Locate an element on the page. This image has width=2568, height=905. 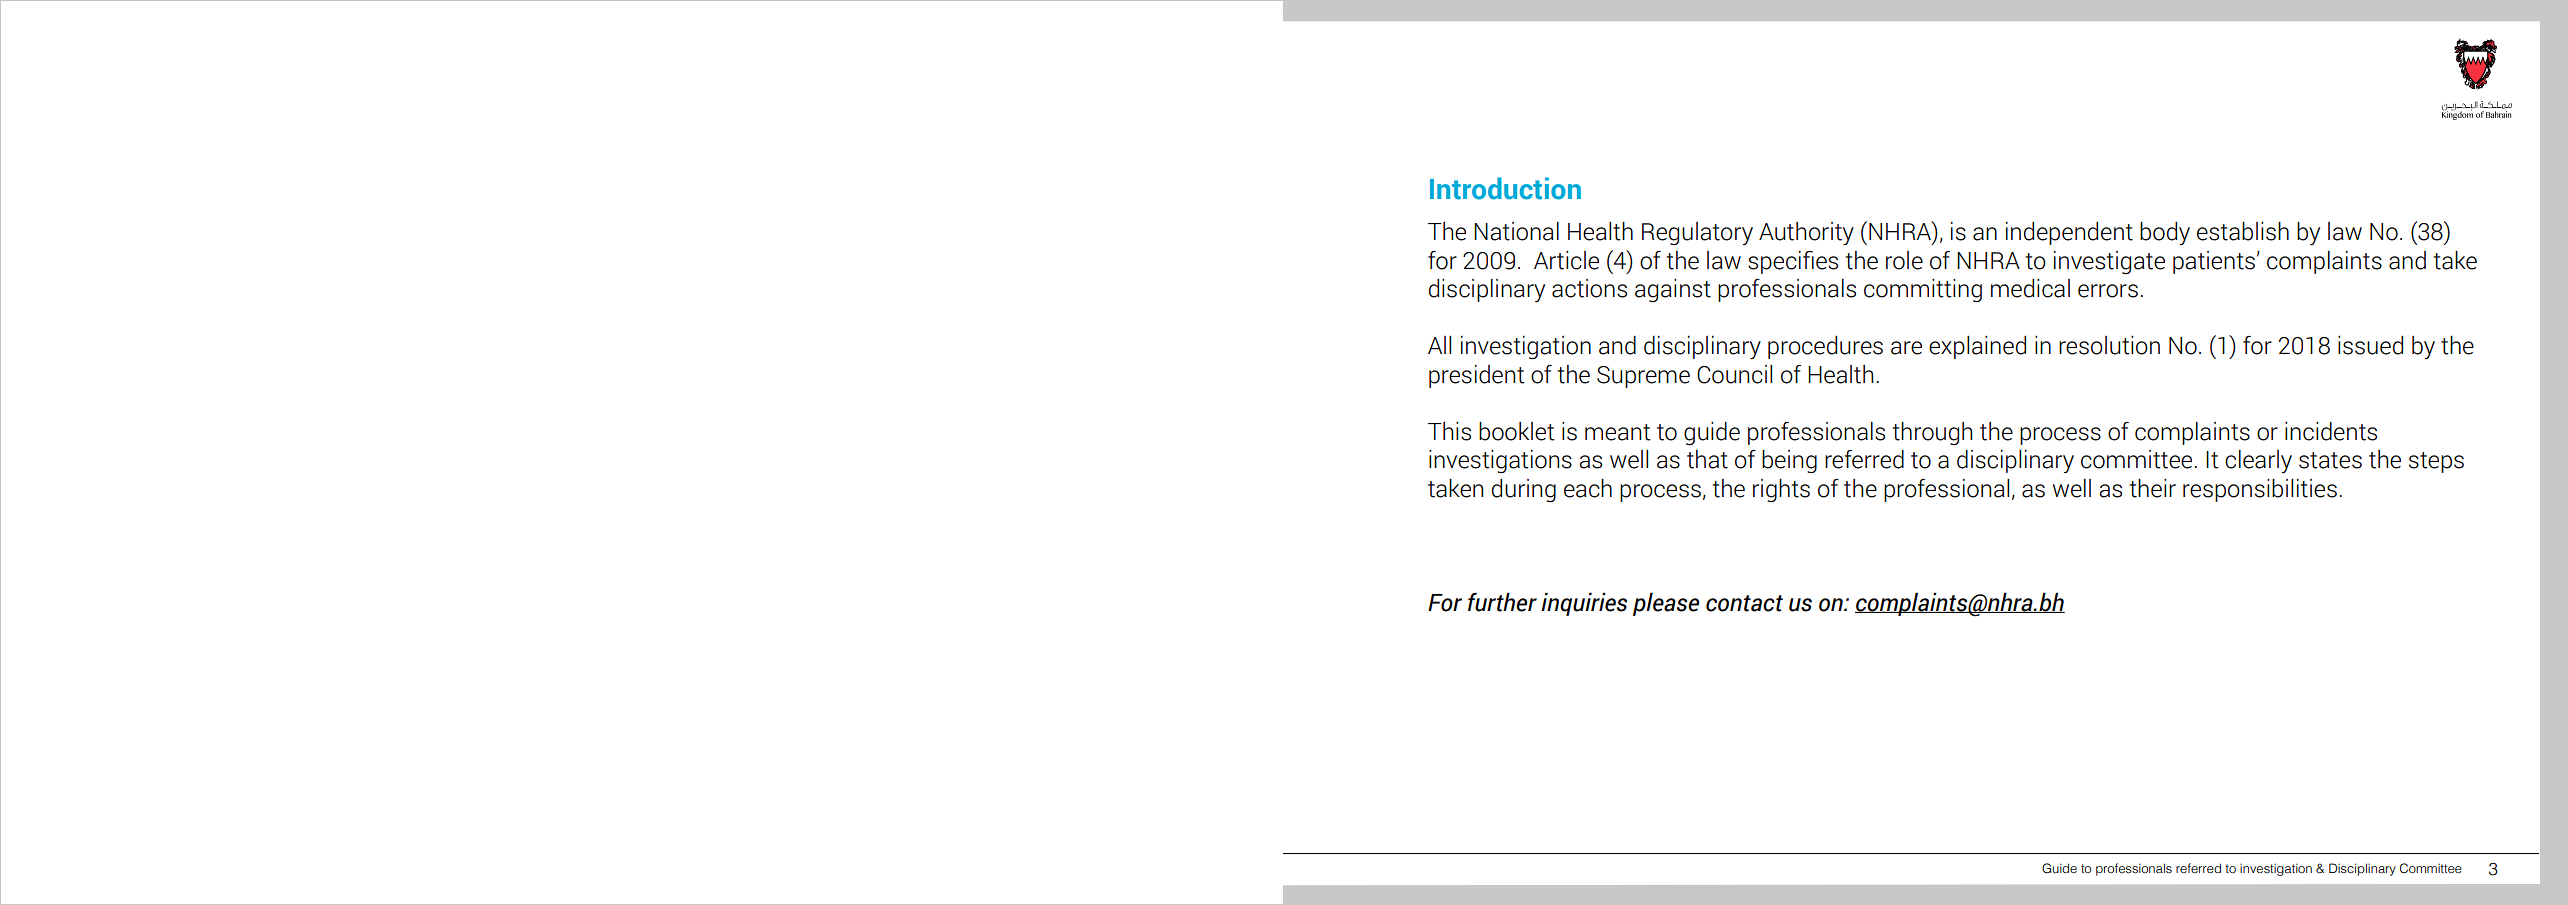
issued is located at coordinates (2370, 345).
